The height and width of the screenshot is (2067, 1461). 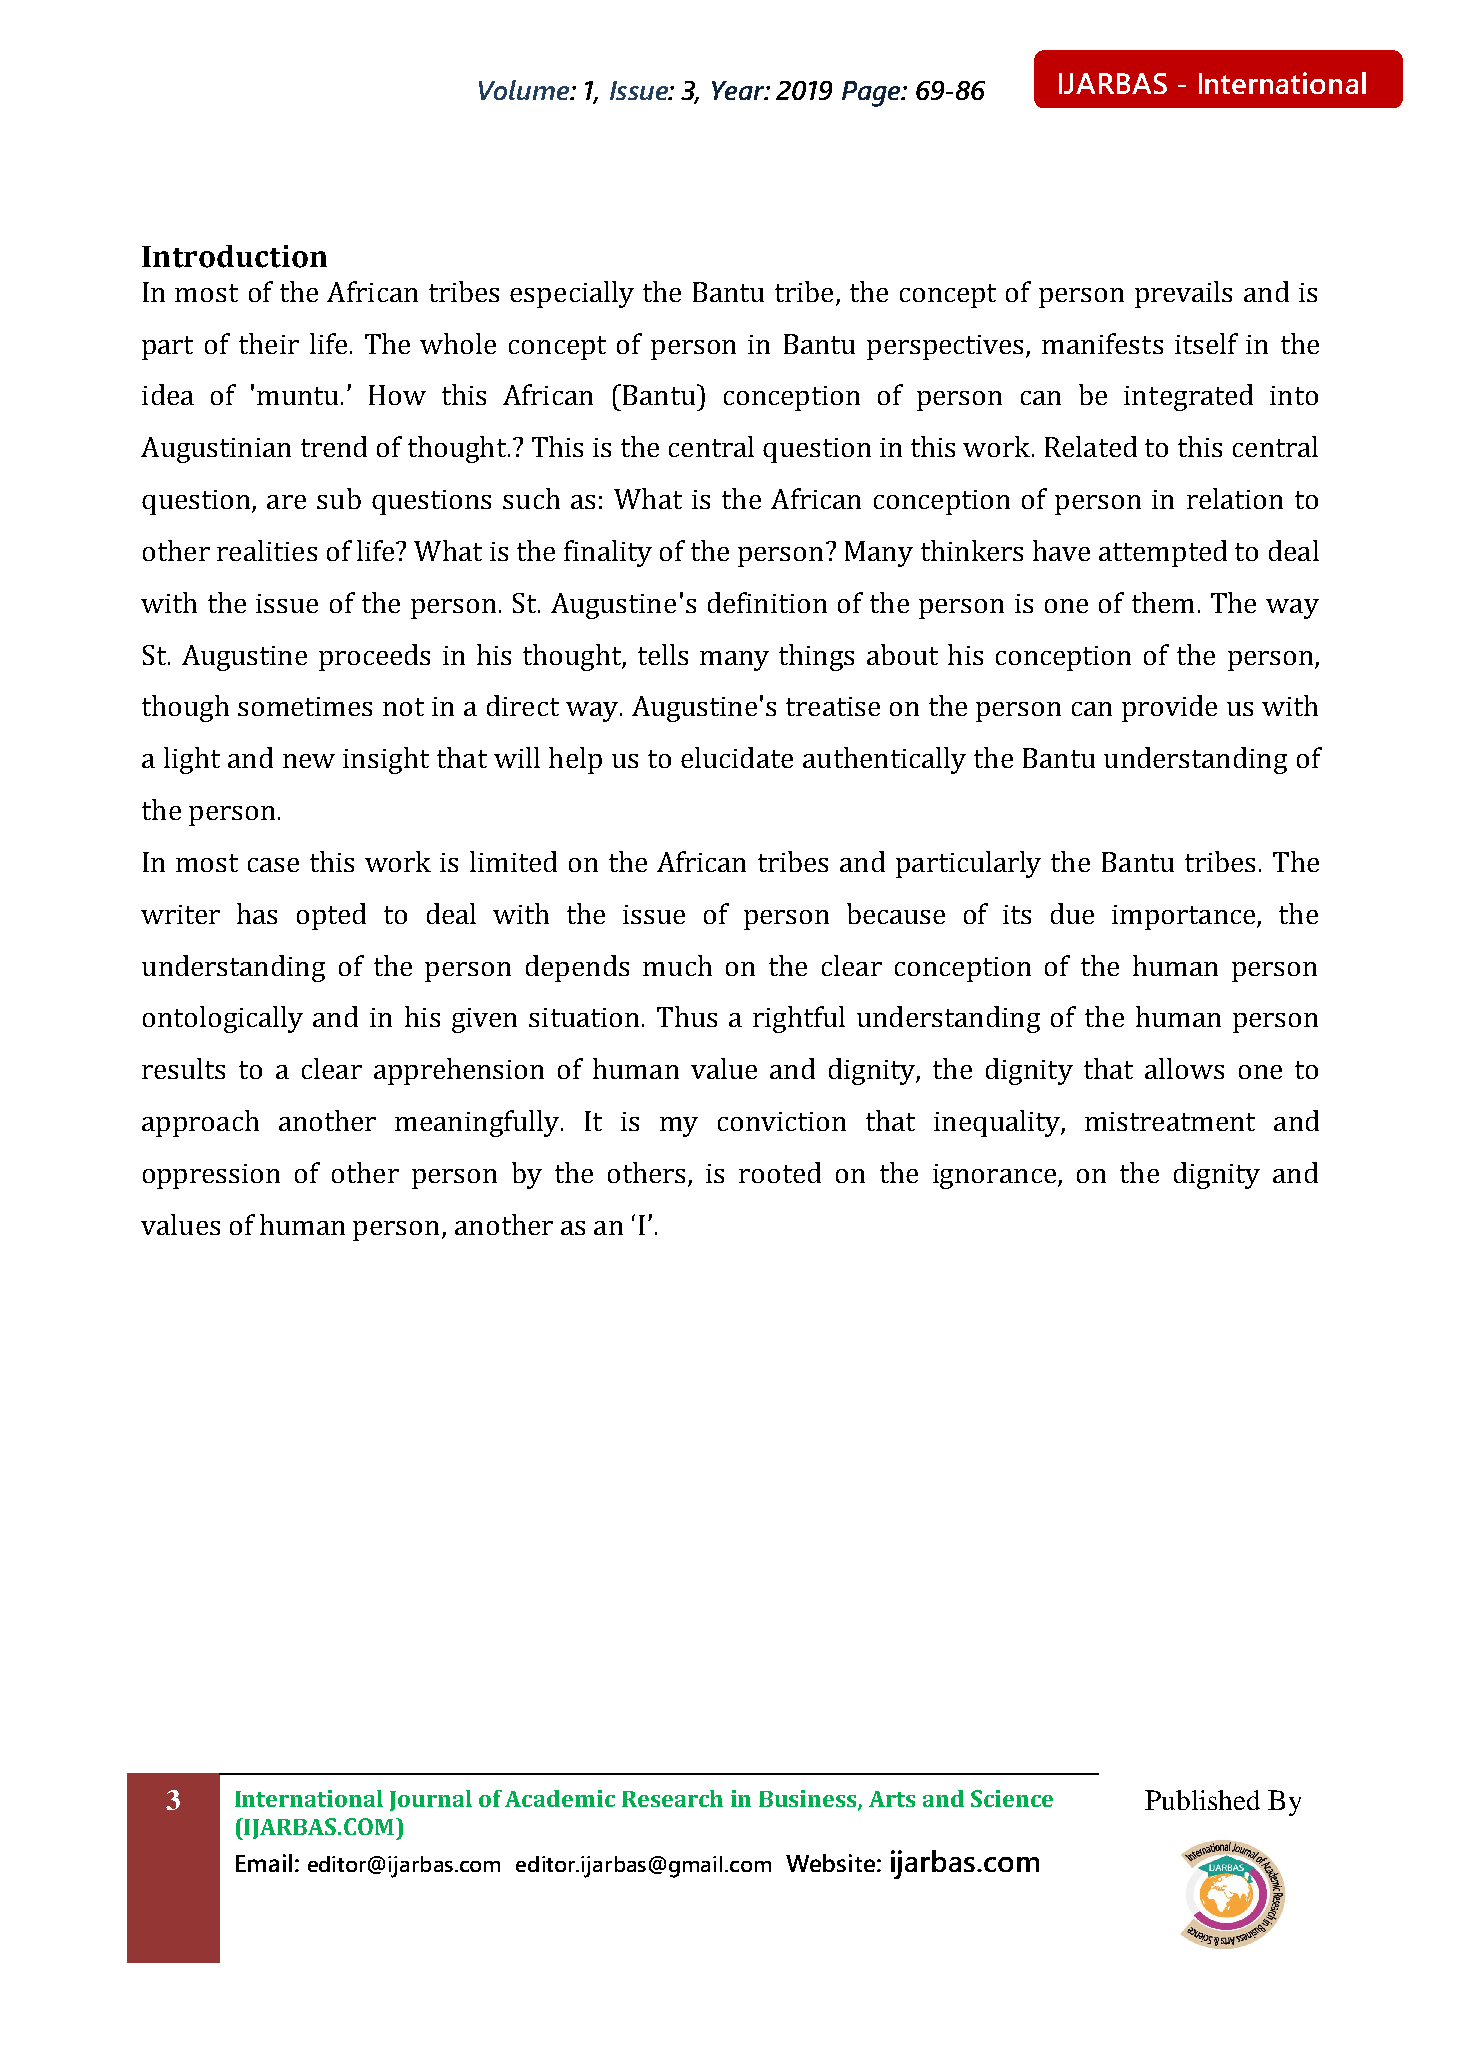 I want to click on Published, so click(x=1202, y=1800).
